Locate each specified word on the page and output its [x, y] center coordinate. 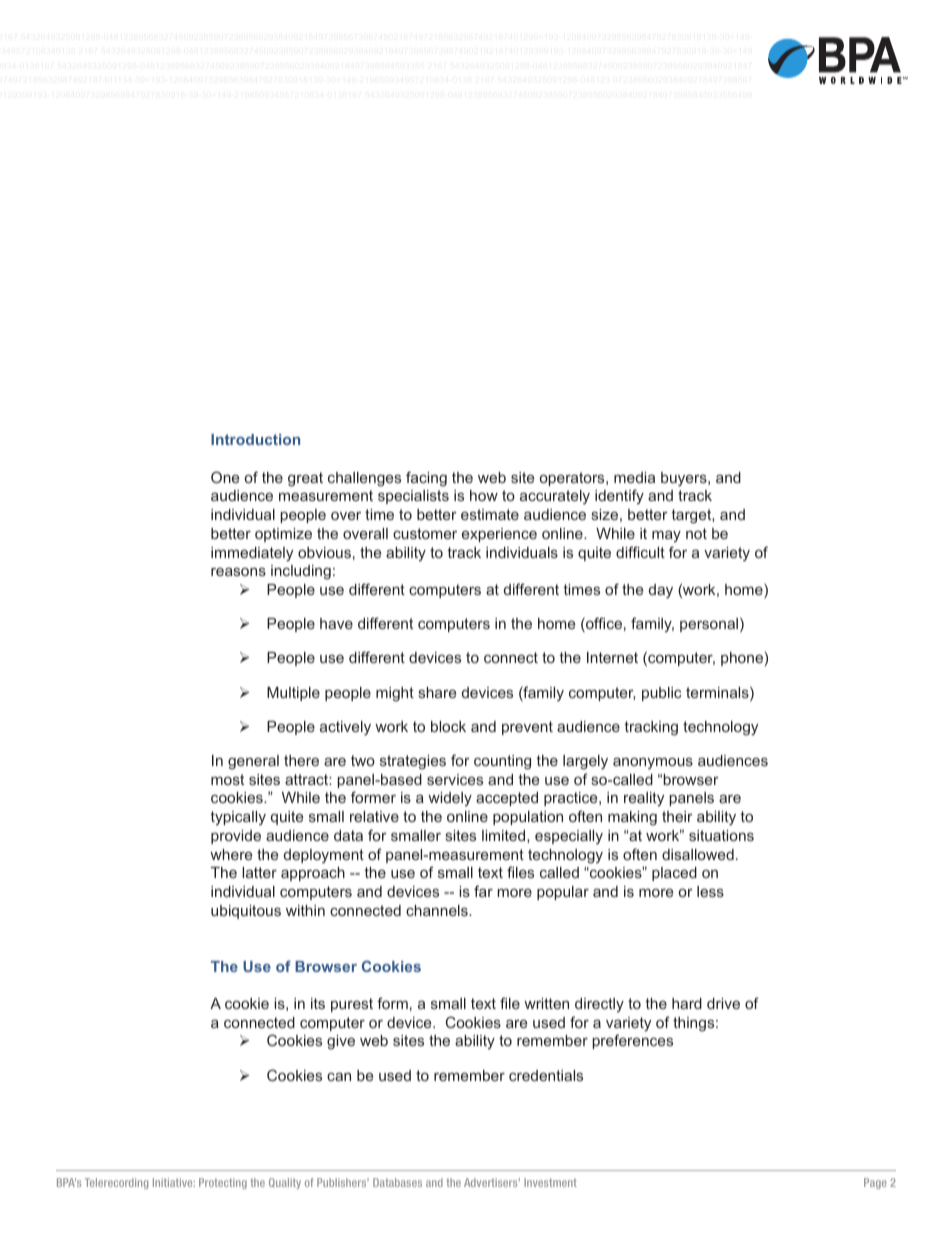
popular [563, 893]
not [696, 533]
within [305, 910]
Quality [285, 1183]
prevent [527, 728]
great [305, 479]
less [710, 891]
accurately [555, 497]
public [661, 694]
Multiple [293, 694]
